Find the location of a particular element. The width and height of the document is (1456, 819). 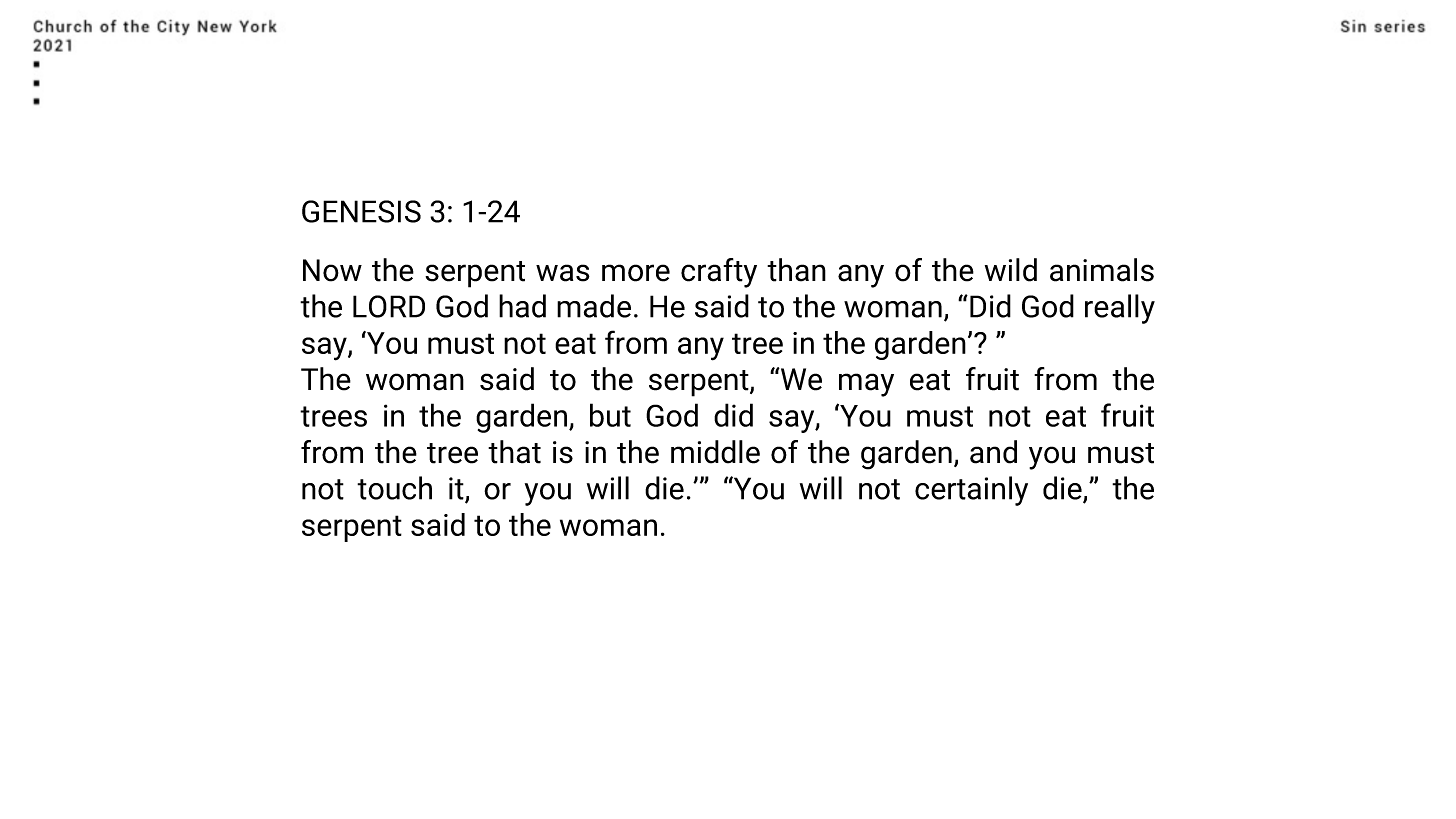

really is located at coordinates (1120, 309).
